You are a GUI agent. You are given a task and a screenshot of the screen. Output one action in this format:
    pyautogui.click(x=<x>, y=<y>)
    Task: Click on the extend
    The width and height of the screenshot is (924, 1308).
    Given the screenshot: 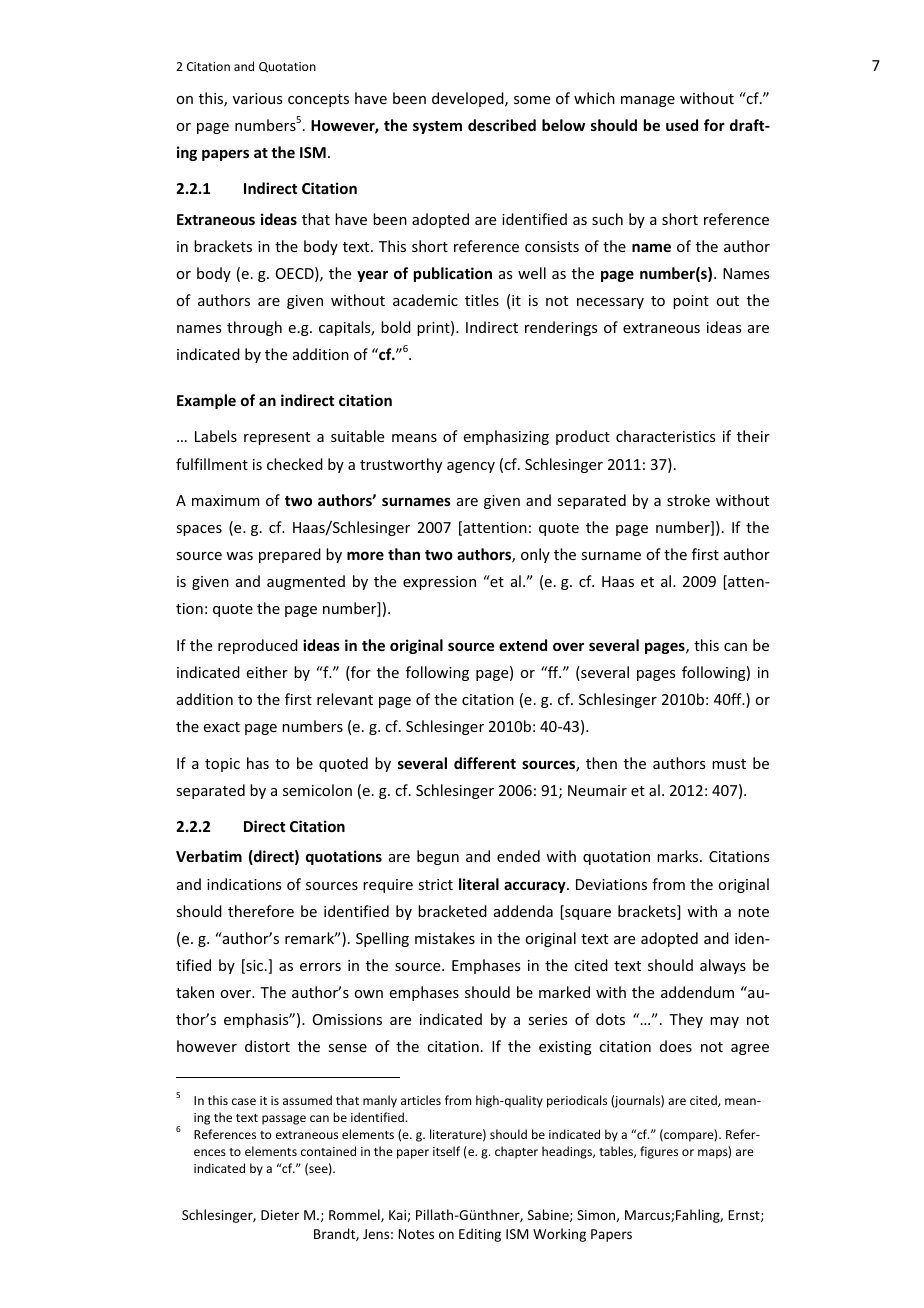 What is the action you would take?
    pyautogui.click(x=523, y=645)
